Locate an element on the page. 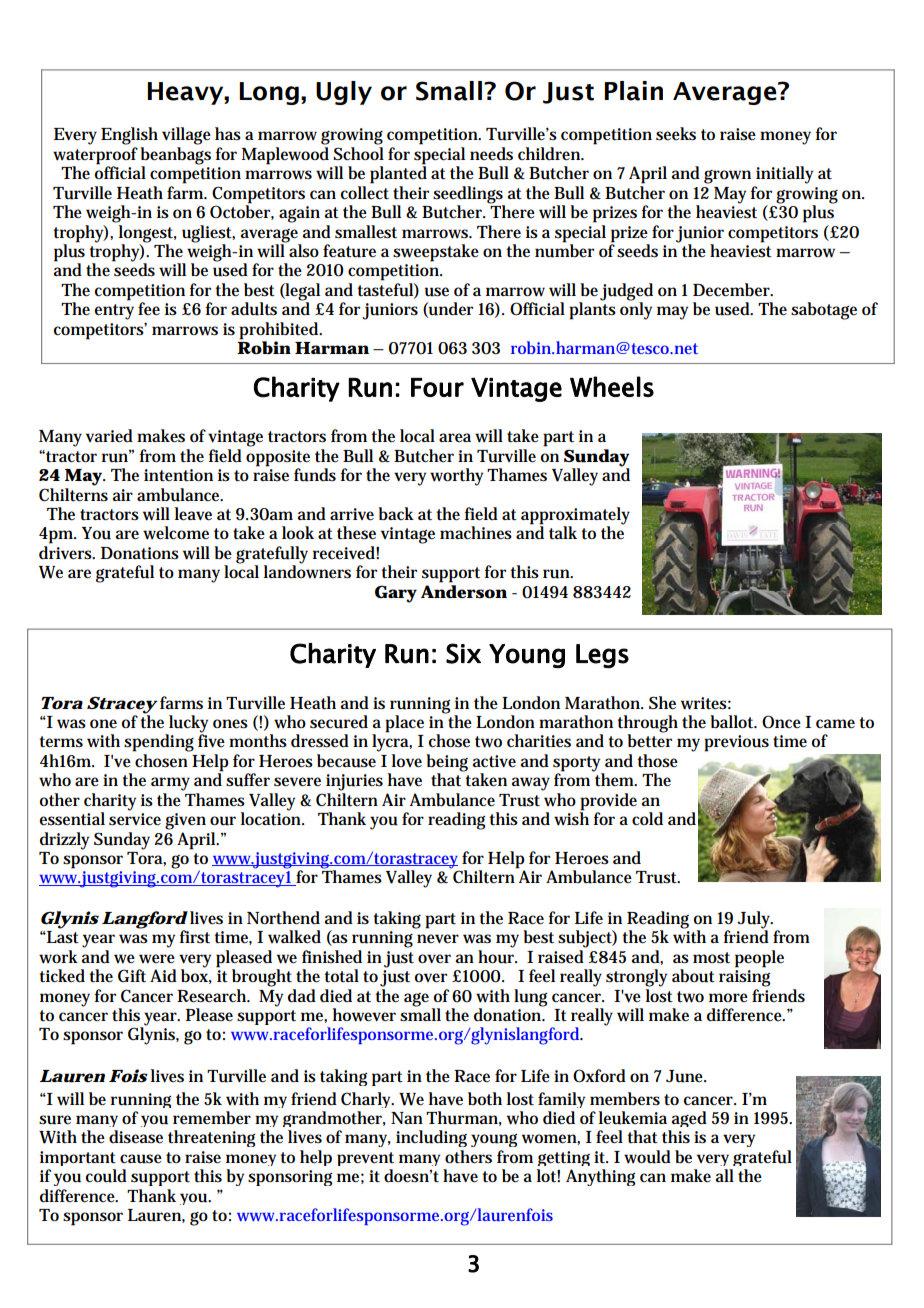 The width and height of the page is (924, 1308). seeks is located at coordinates (676, 134).
